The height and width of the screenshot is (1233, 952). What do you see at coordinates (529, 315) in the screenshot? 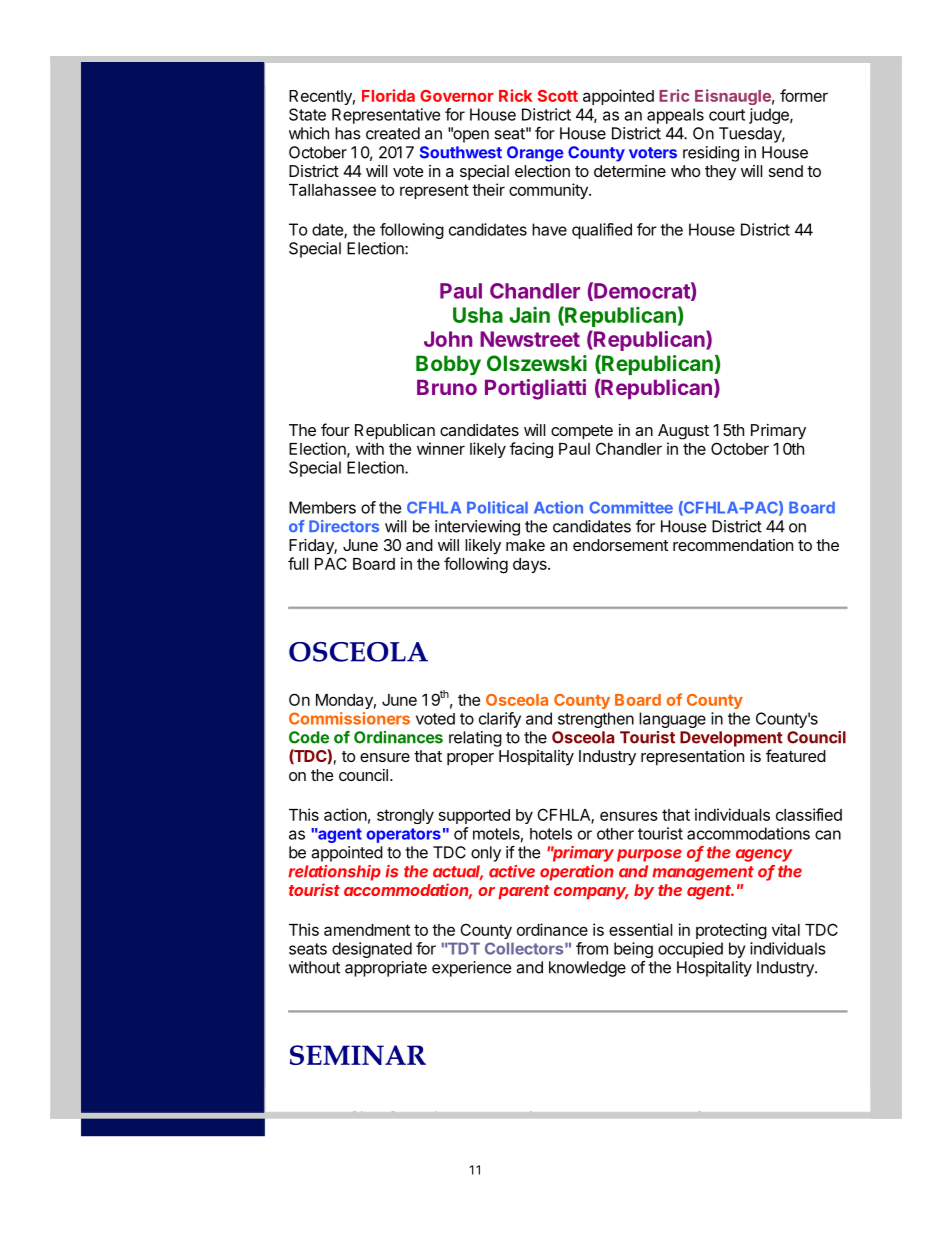
I see `Jain` at bounding box center [529, 315].
